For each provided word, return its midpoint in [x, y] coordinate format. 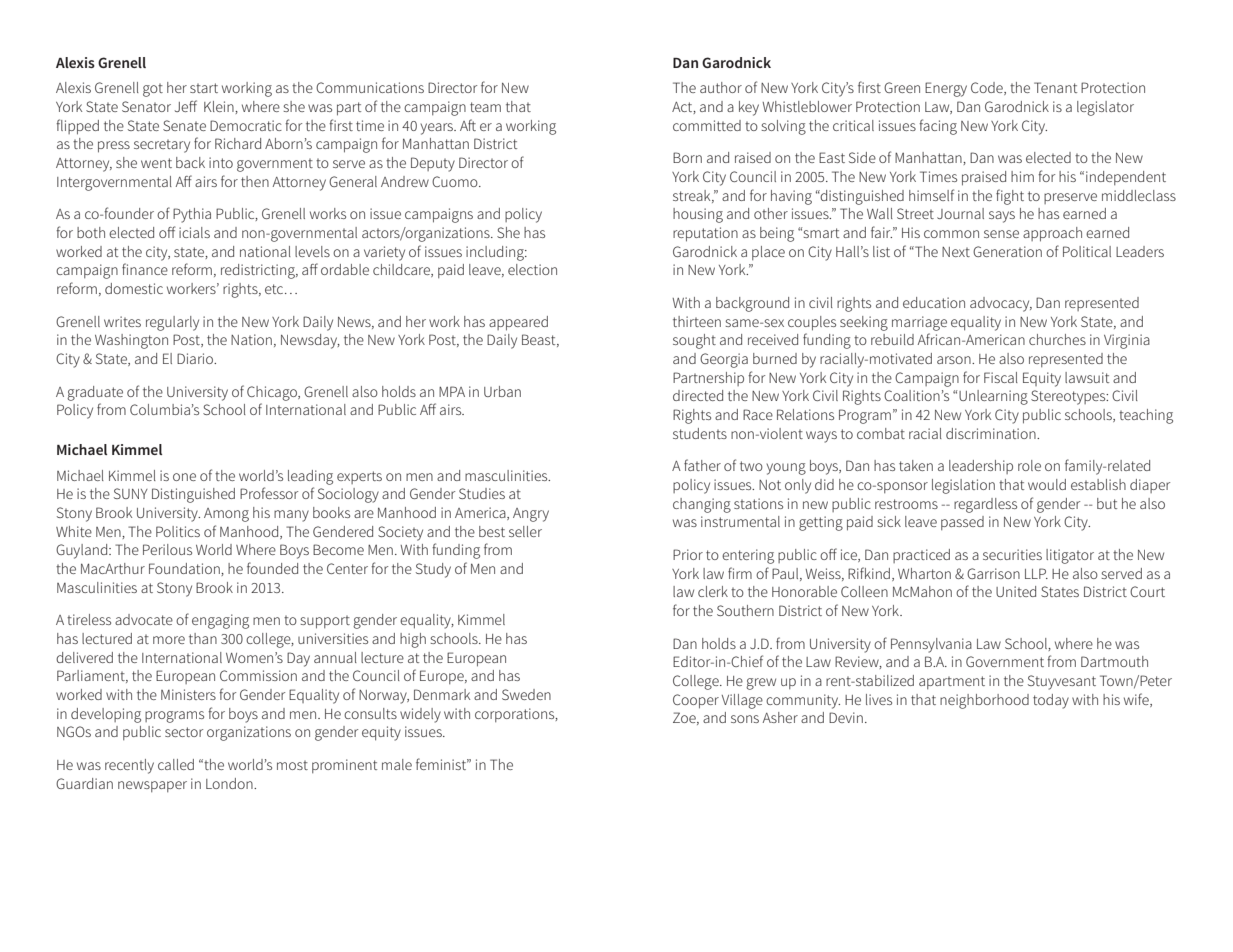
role [1029, 465]
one [184, 477]
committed [707, 125]
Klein [220, 107]
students [700, 433]
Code [988, 88]
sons [745, 719]
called [176, 764]
